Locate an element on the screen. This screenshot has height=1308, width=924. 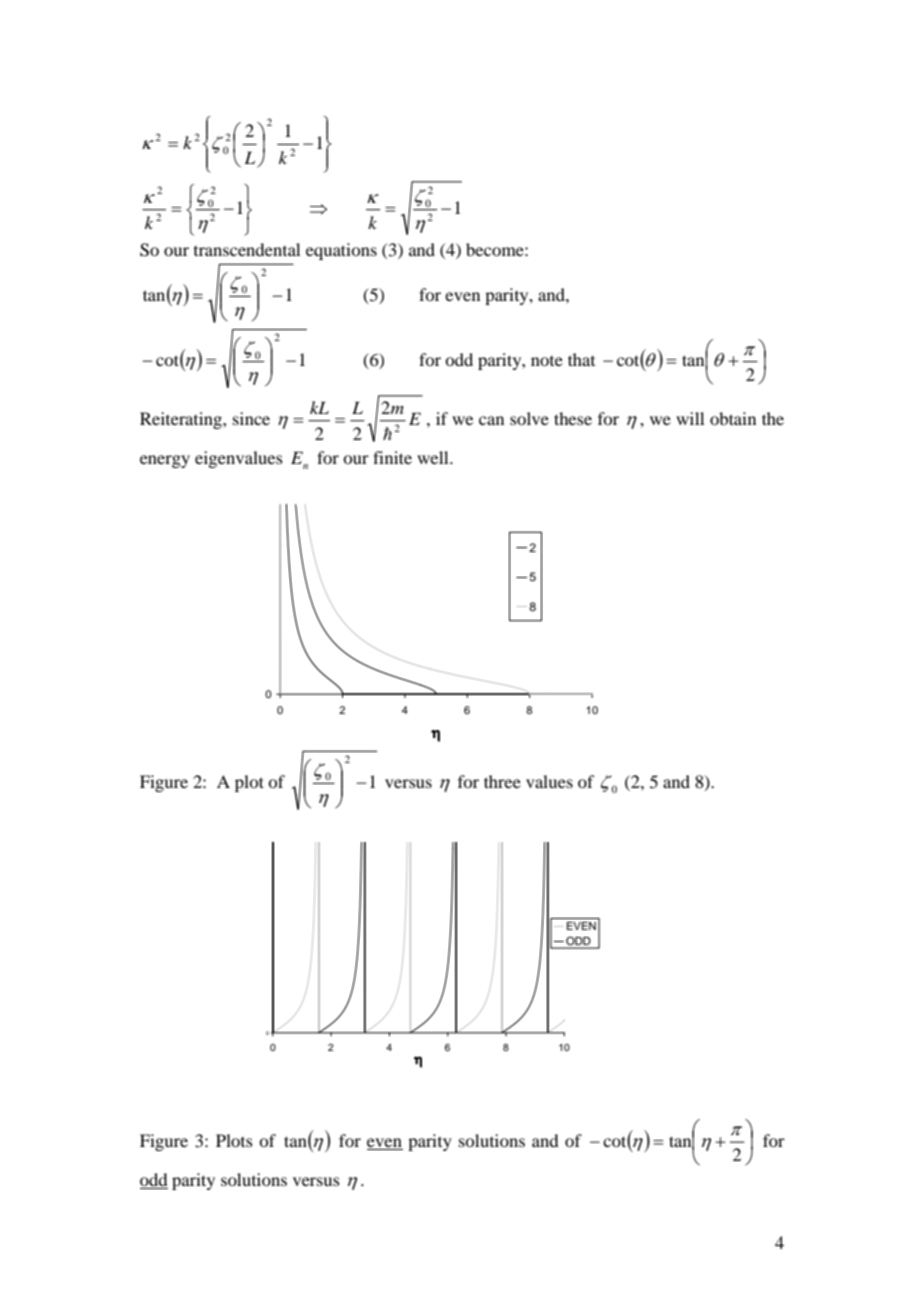
energy is located at coordinates (165, 461).
